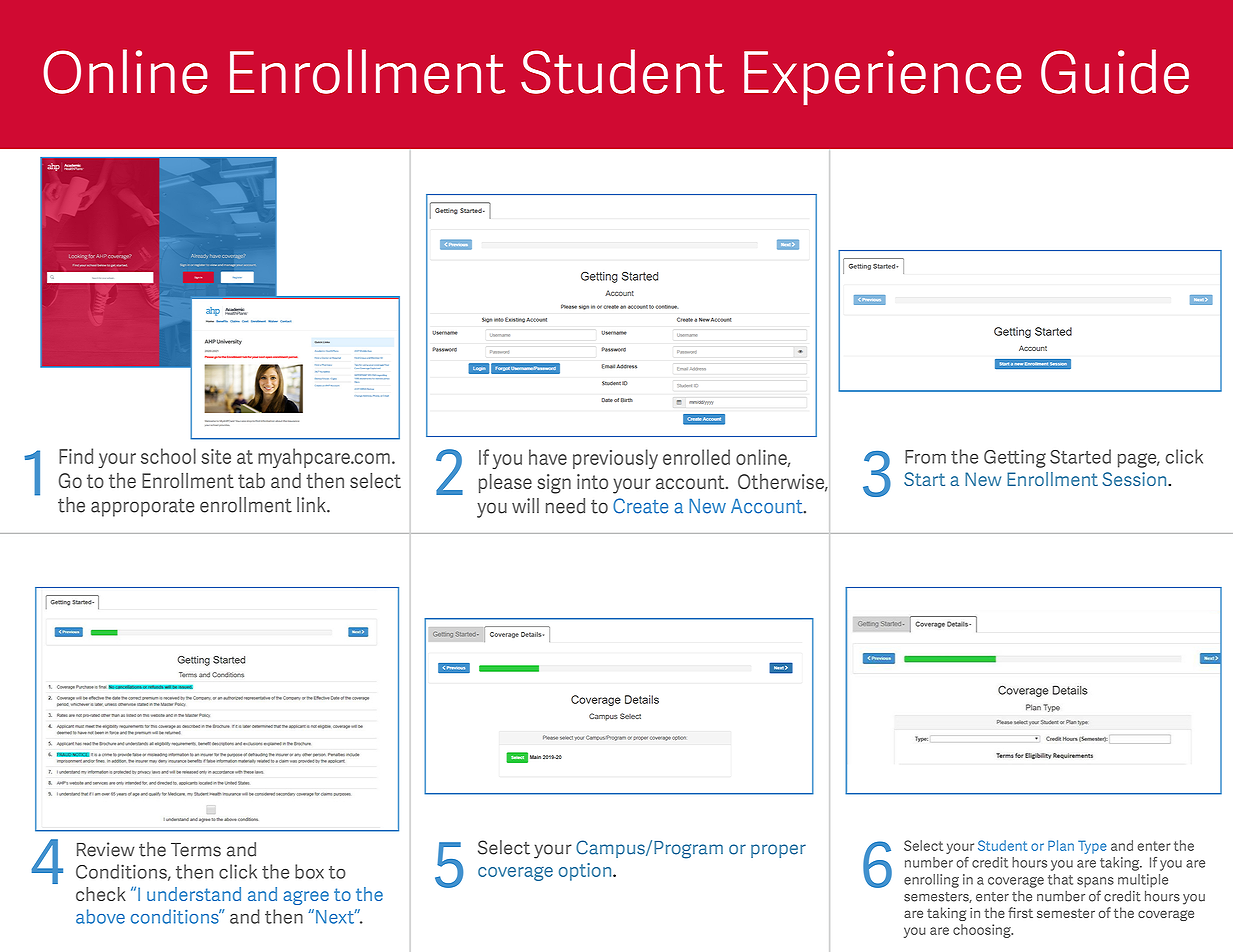 The height and width of the document is (952, 1233). Describe the element at coordinates (1115, 71) in the document. I see `Guide` at that location.
